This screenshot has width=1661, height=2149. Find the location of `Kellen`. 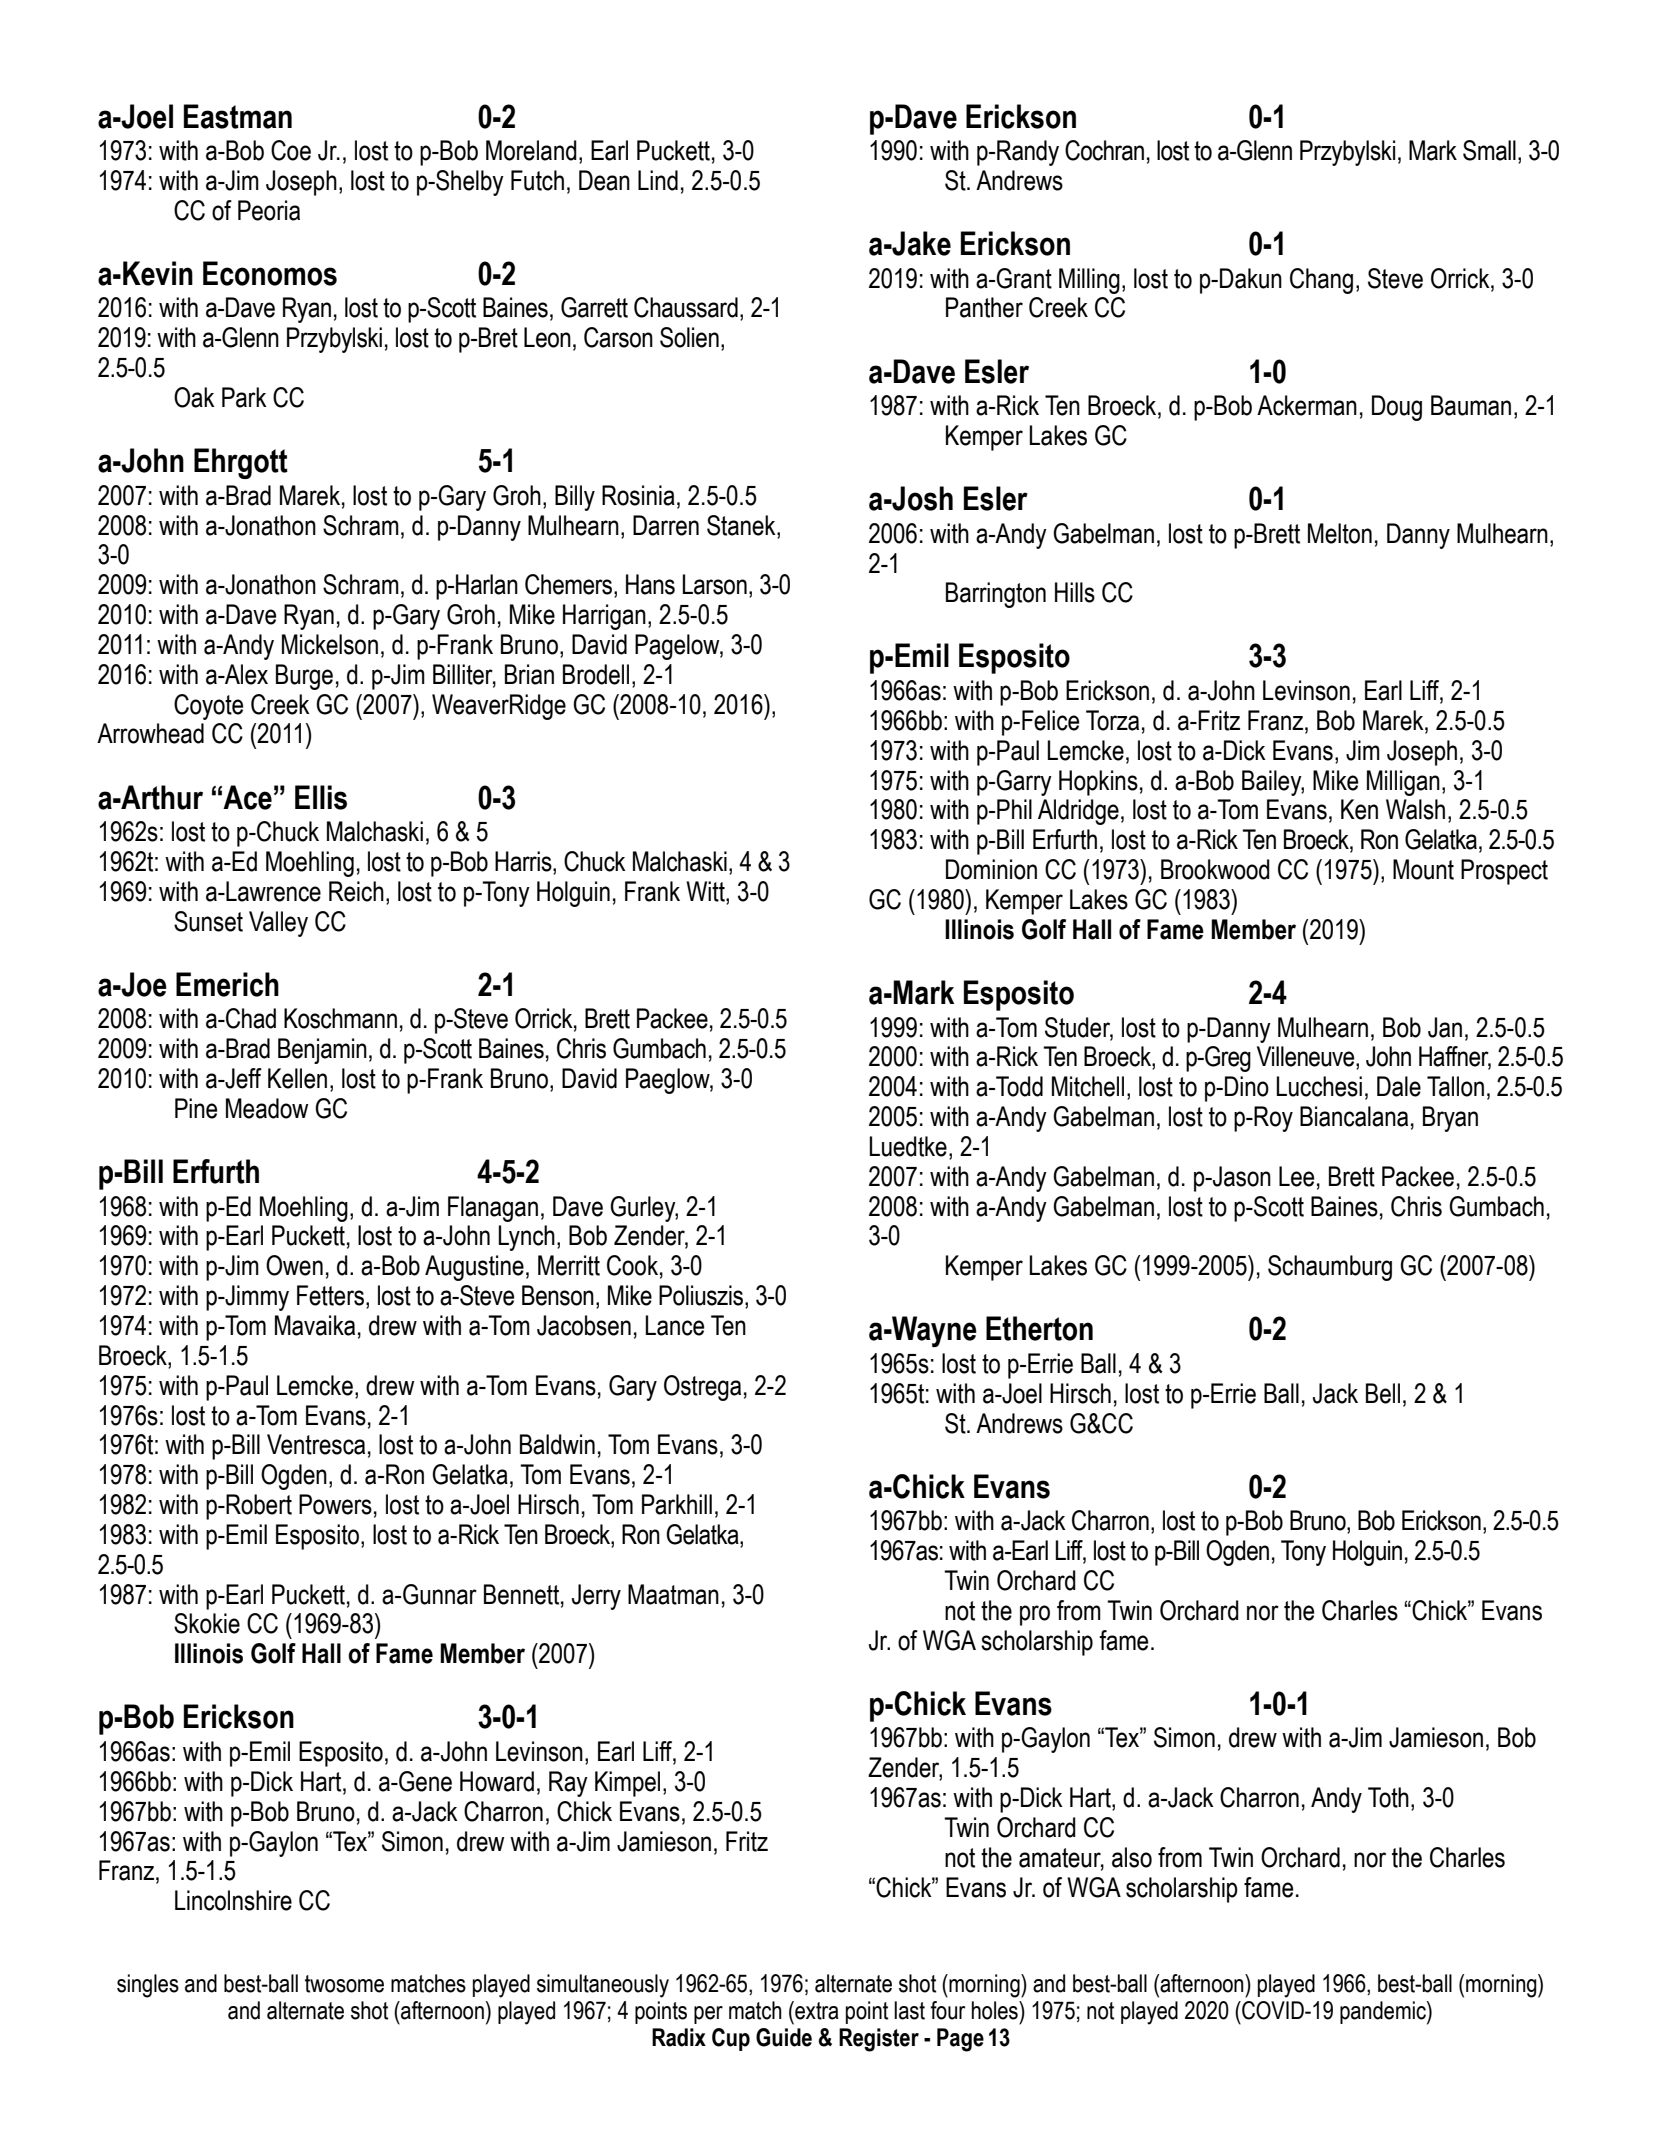

Kellen is located at coordinates (297, 1078).
